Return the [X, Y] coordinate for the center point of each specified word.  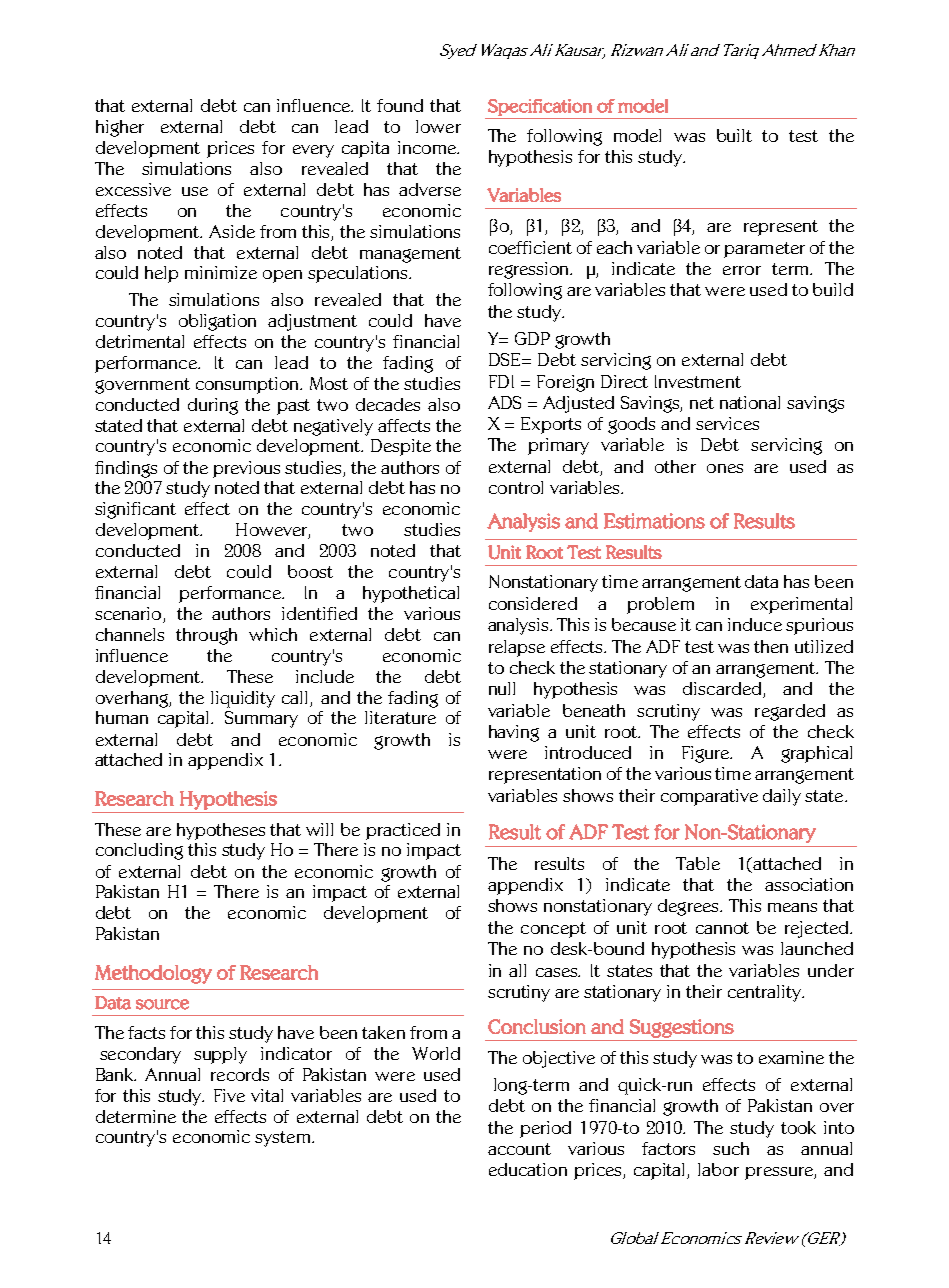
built [734, 135]
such [731, 1148]
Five [229, 1095]
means [792, 907]
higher [120, 128]
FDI [501, 381]
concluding [139, 851]
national [750, 402]
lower [438, 126]
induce [755, 624]
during [213, 406]
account [519, 1149]
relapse [517, 648]
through [206, 636]
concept [553, 930]
